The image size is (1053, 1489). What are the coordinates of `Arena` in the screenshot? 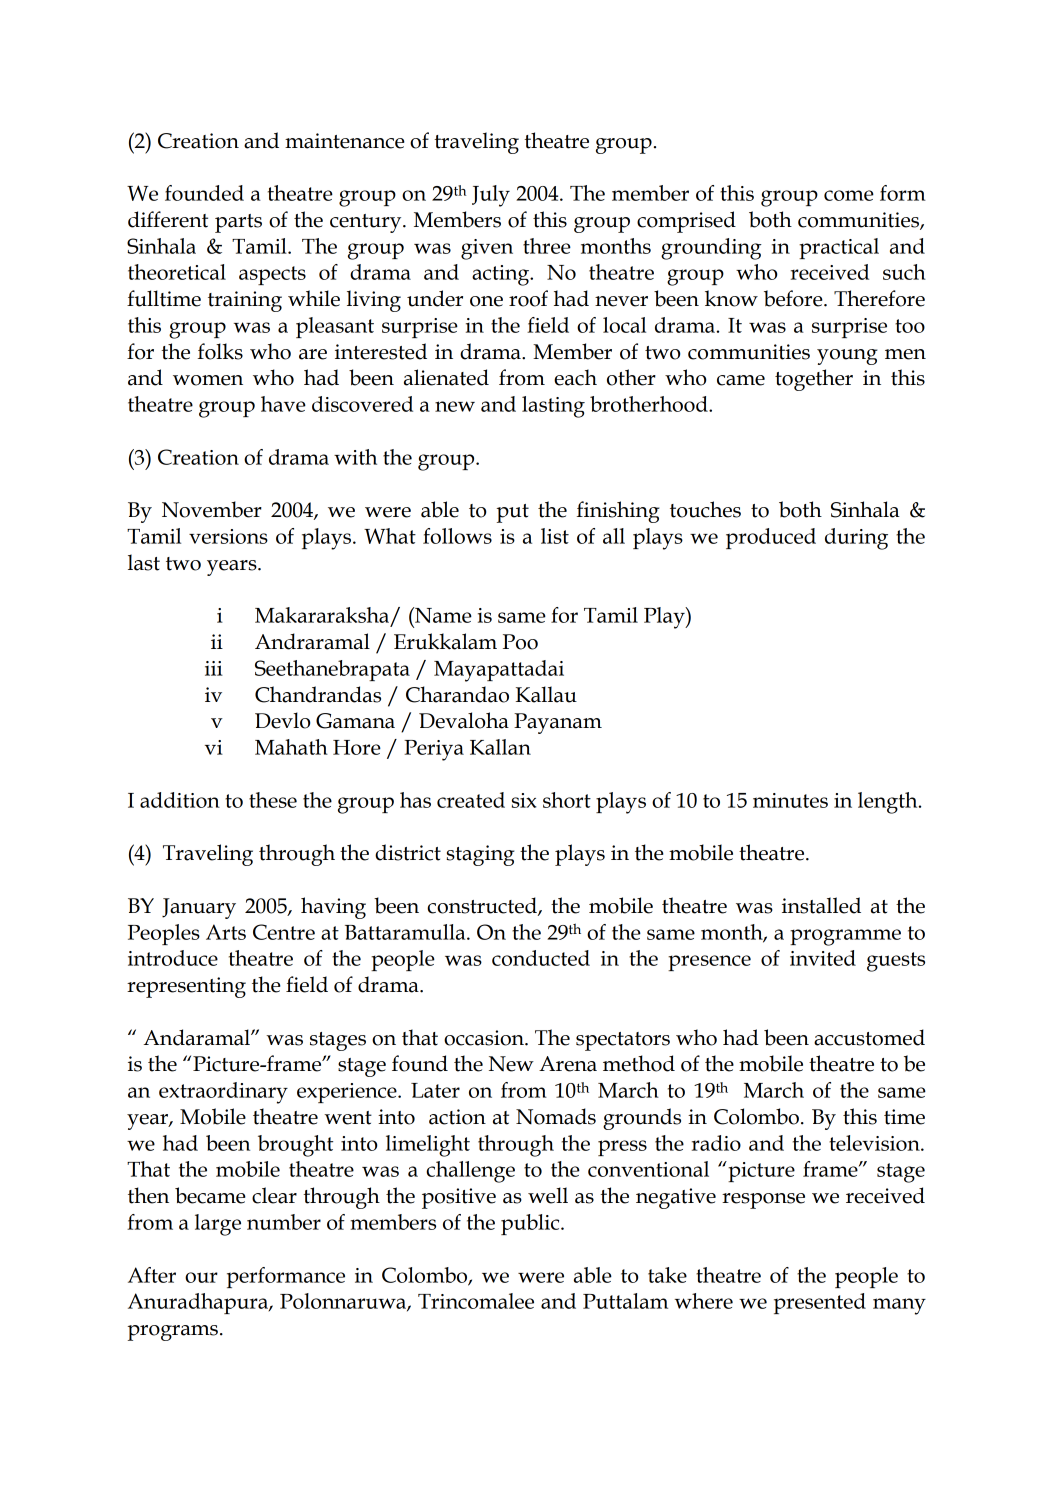 It's located at (568, 1064).
